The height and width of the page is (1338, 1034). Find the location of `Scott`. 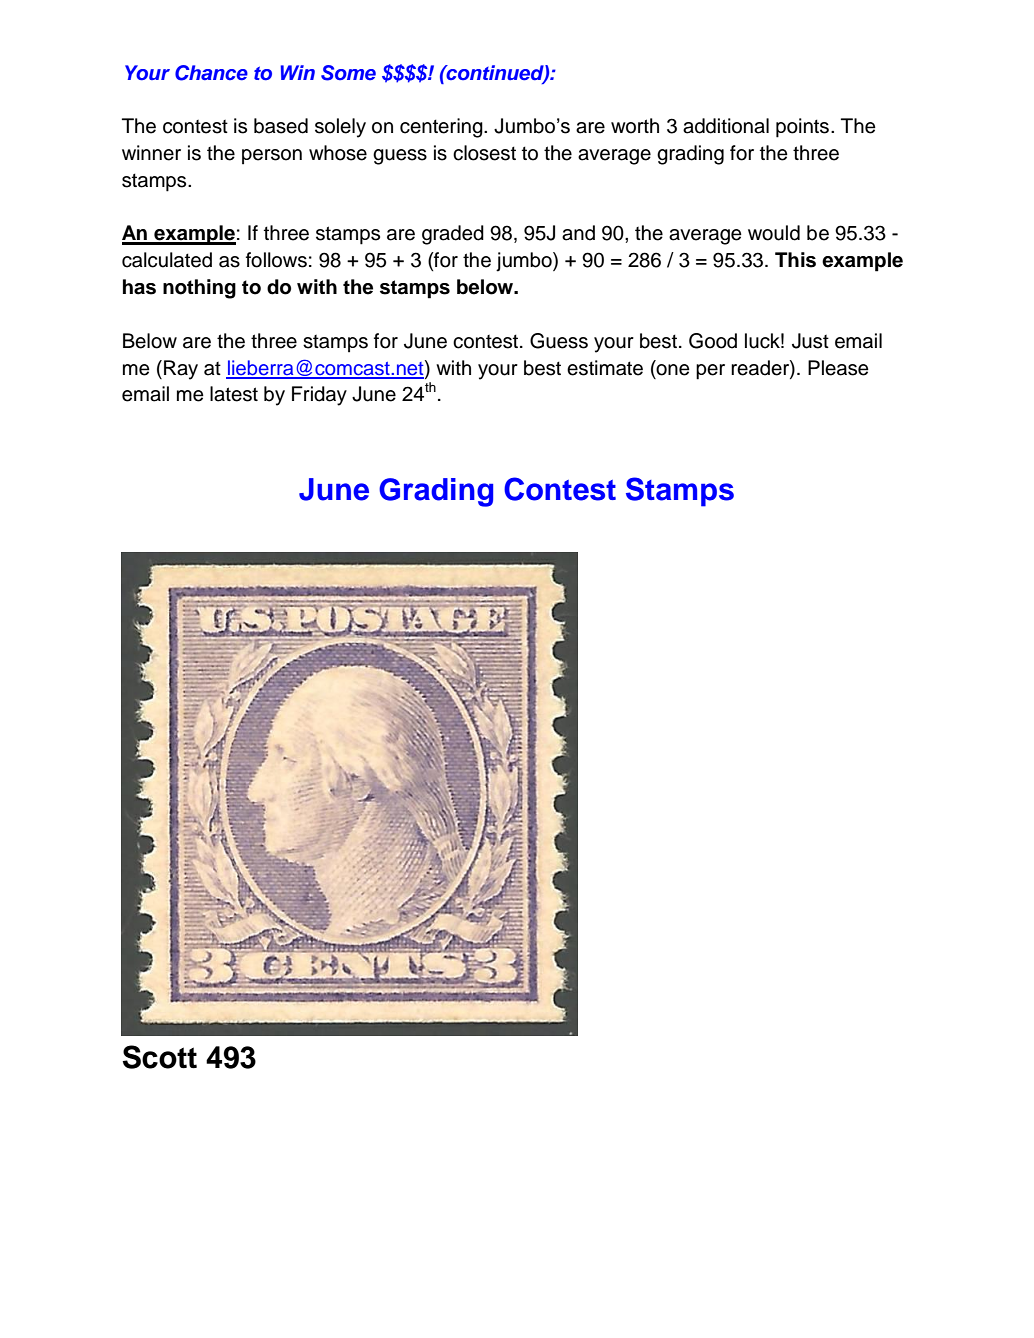

Scott is located at coordinates (160, 1057).
